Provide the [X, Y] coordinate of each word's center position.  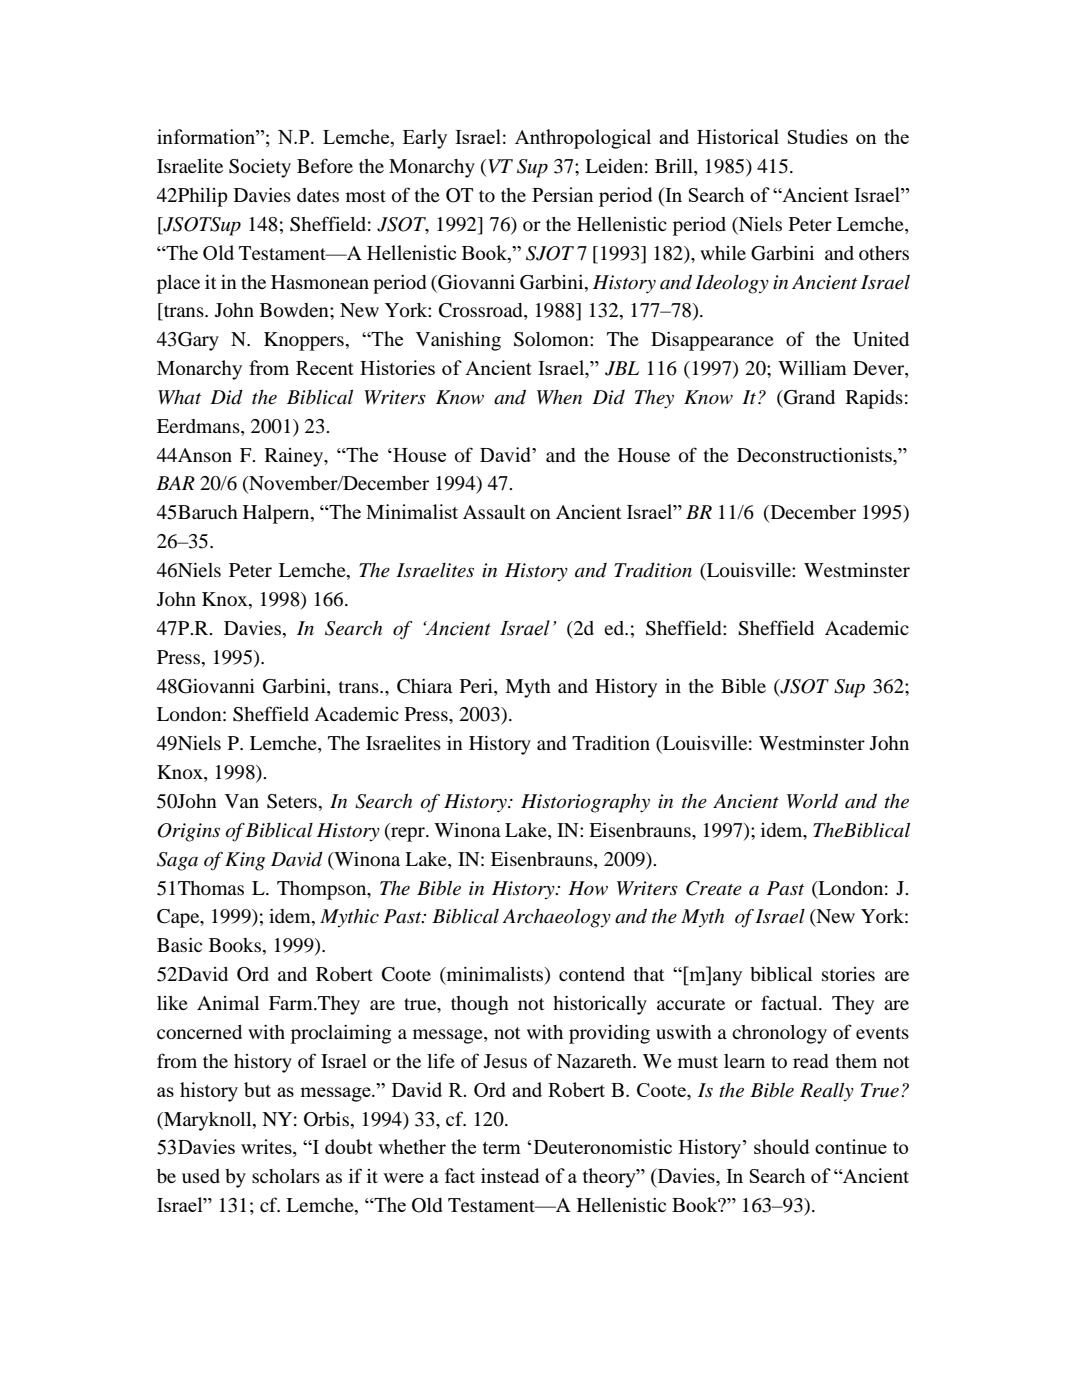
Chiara [424, 686]
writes [267, 1148]
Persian [562, 194]
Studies [818, 136]
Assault [494, 512]
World [812, 801]
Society [260, 168]
